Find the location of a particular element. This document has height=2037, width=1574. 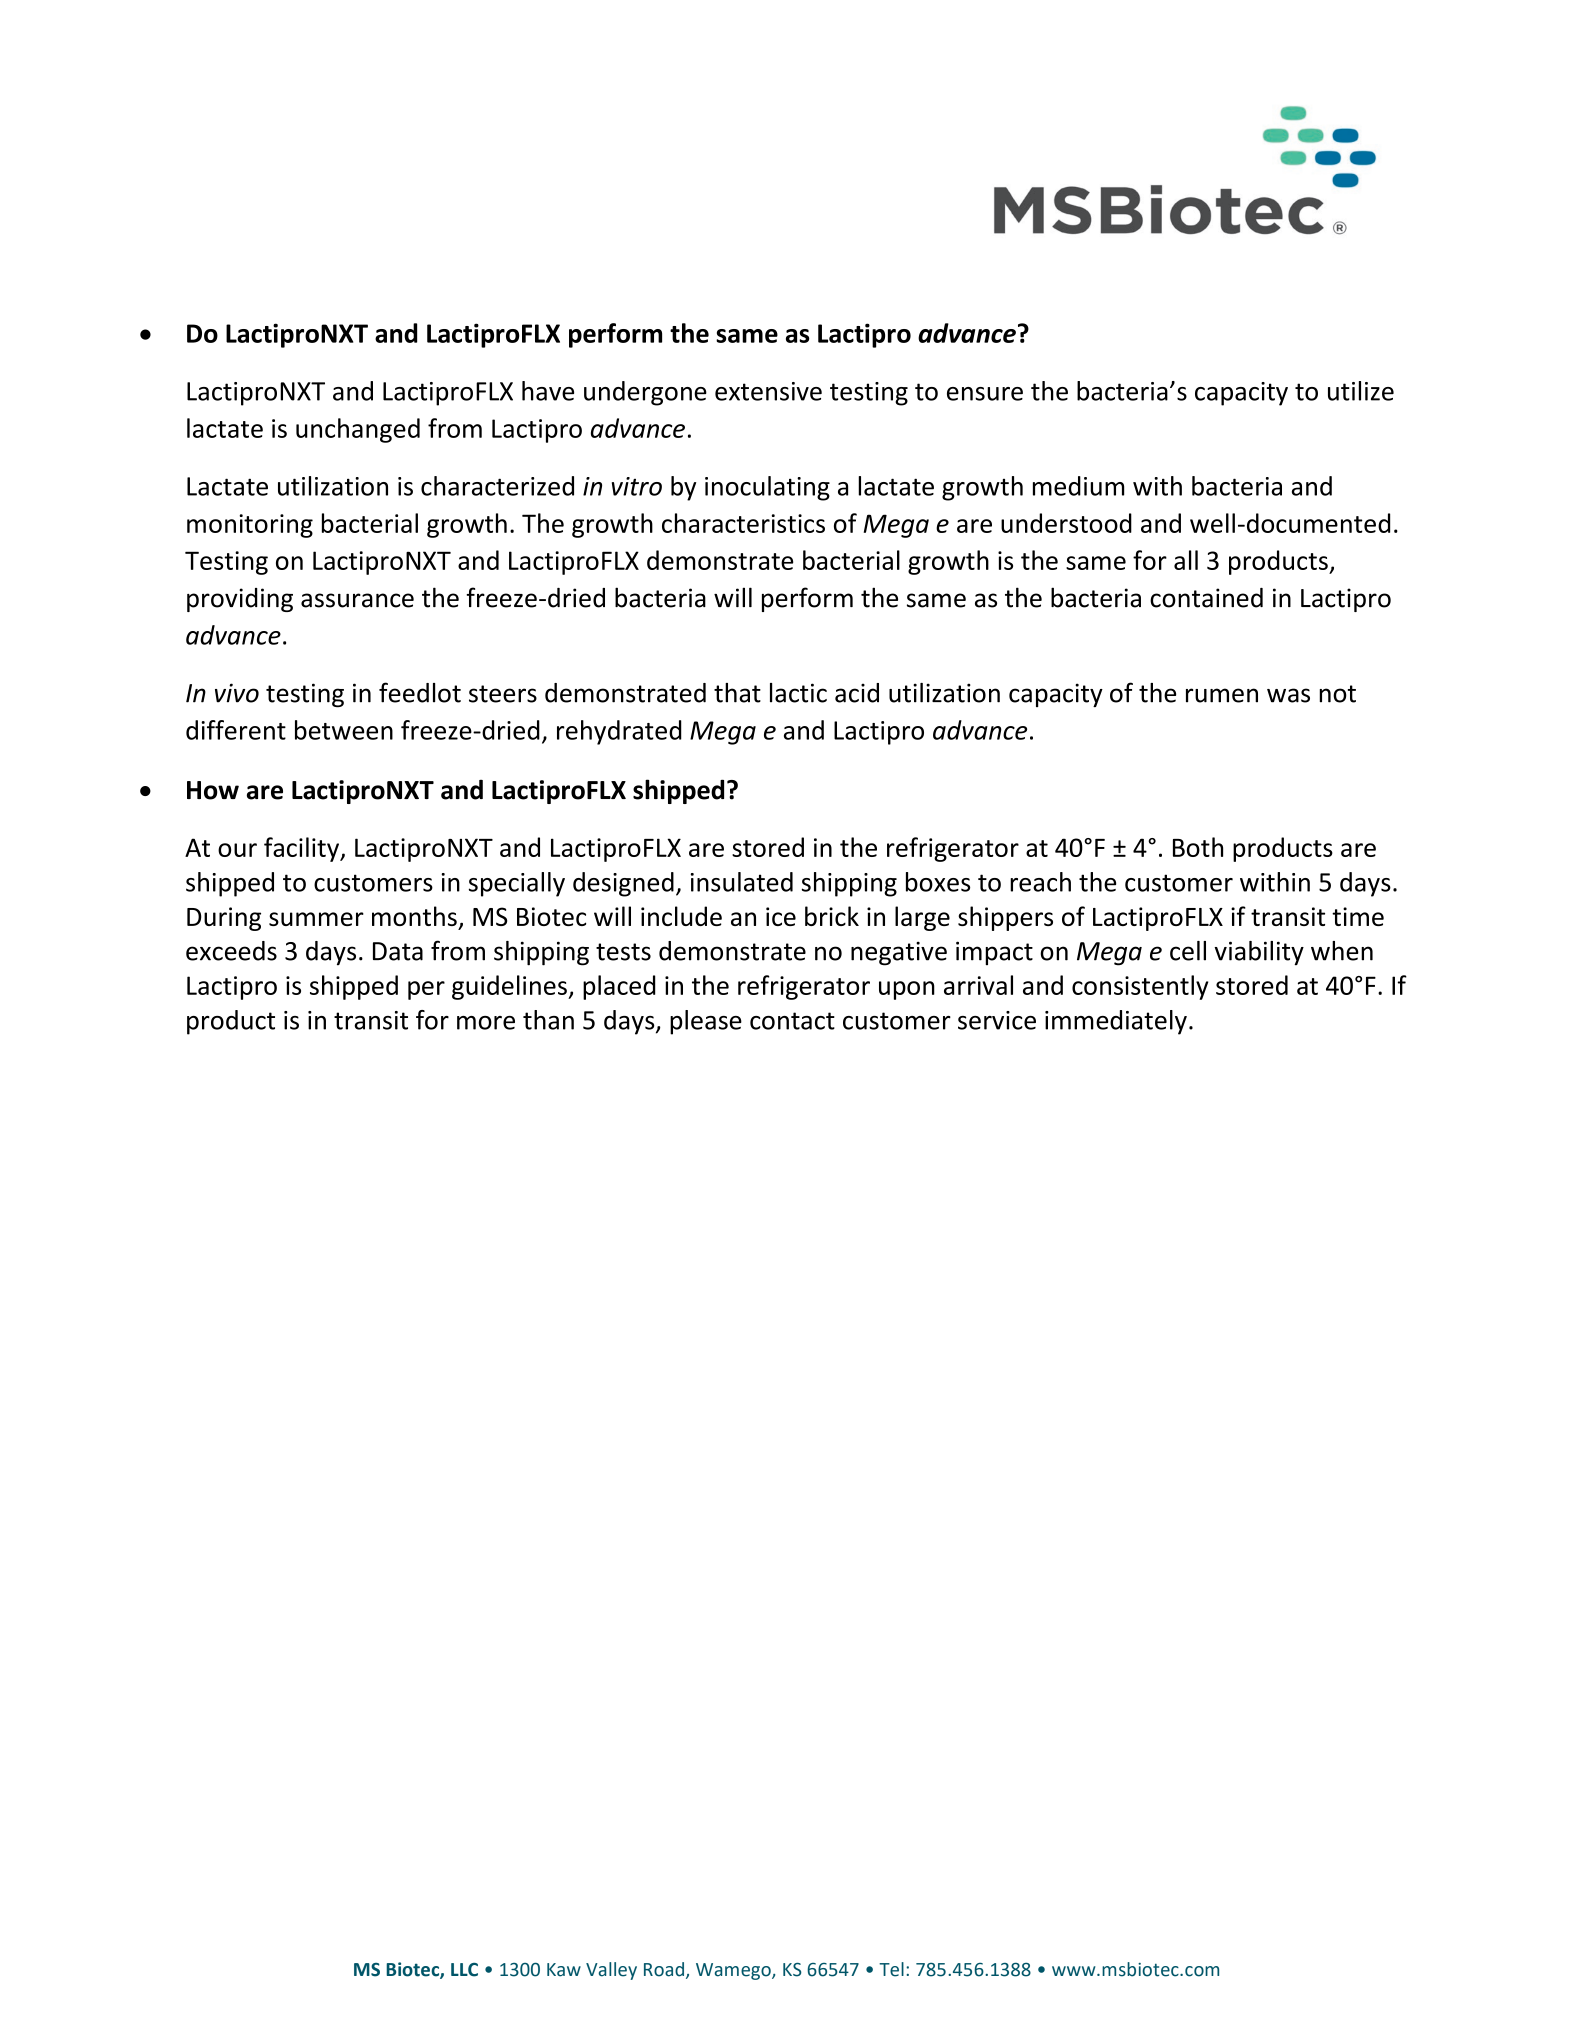

extensive is located at coordinates (768, 391).
